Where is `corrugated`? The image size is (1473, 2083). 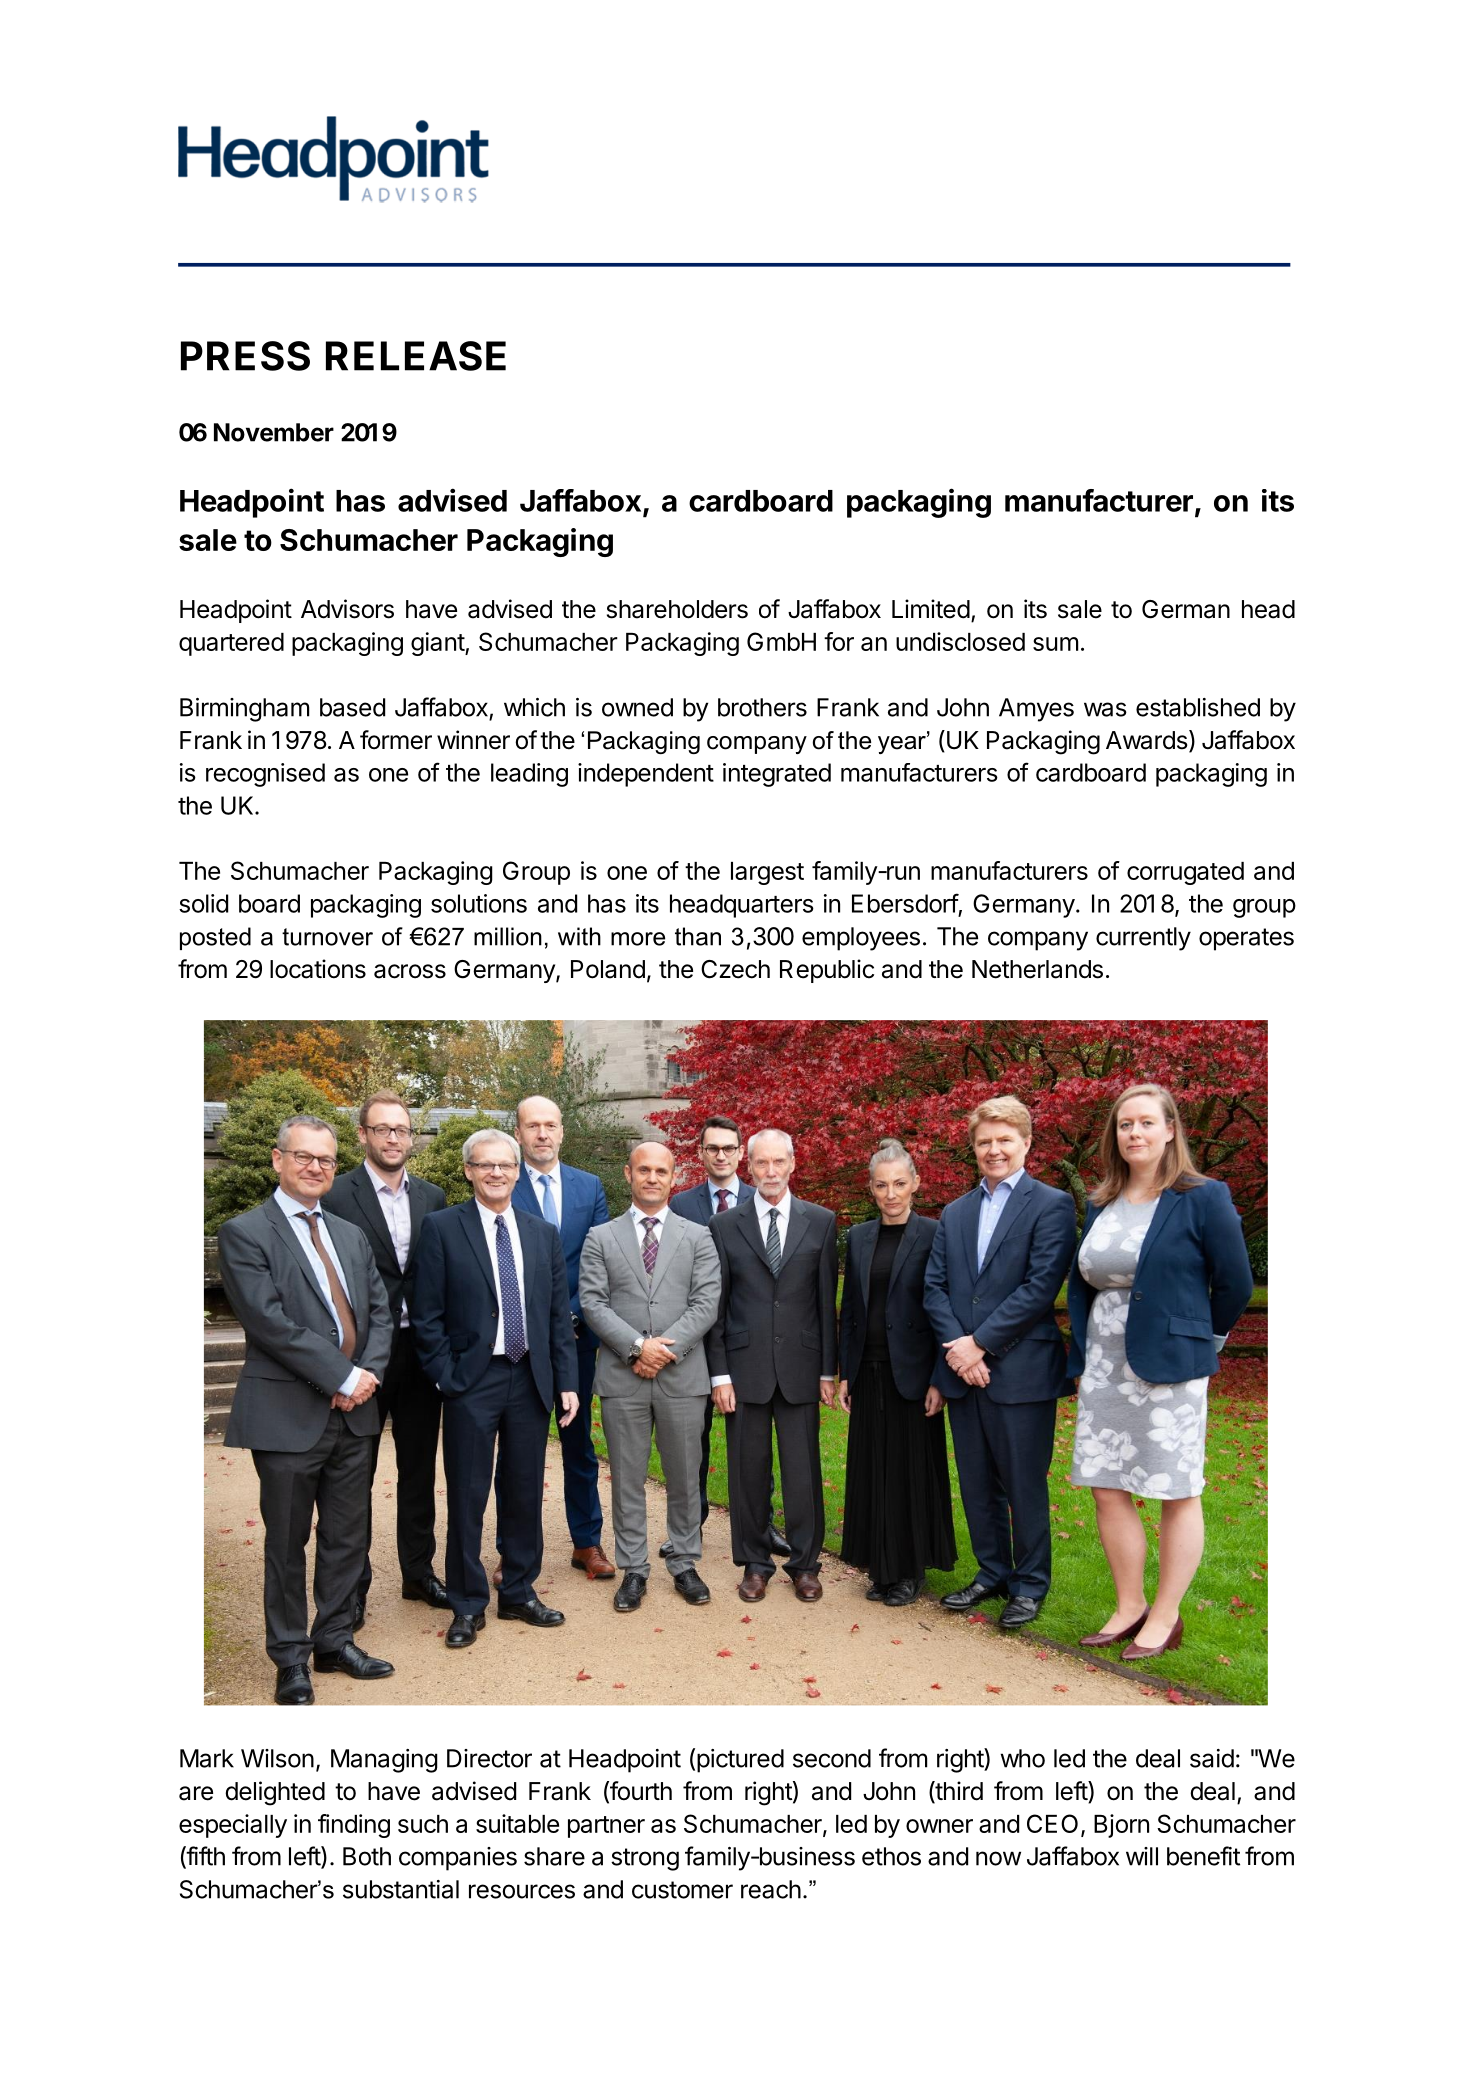 corrugated is located at coordinates (1185, 873).
